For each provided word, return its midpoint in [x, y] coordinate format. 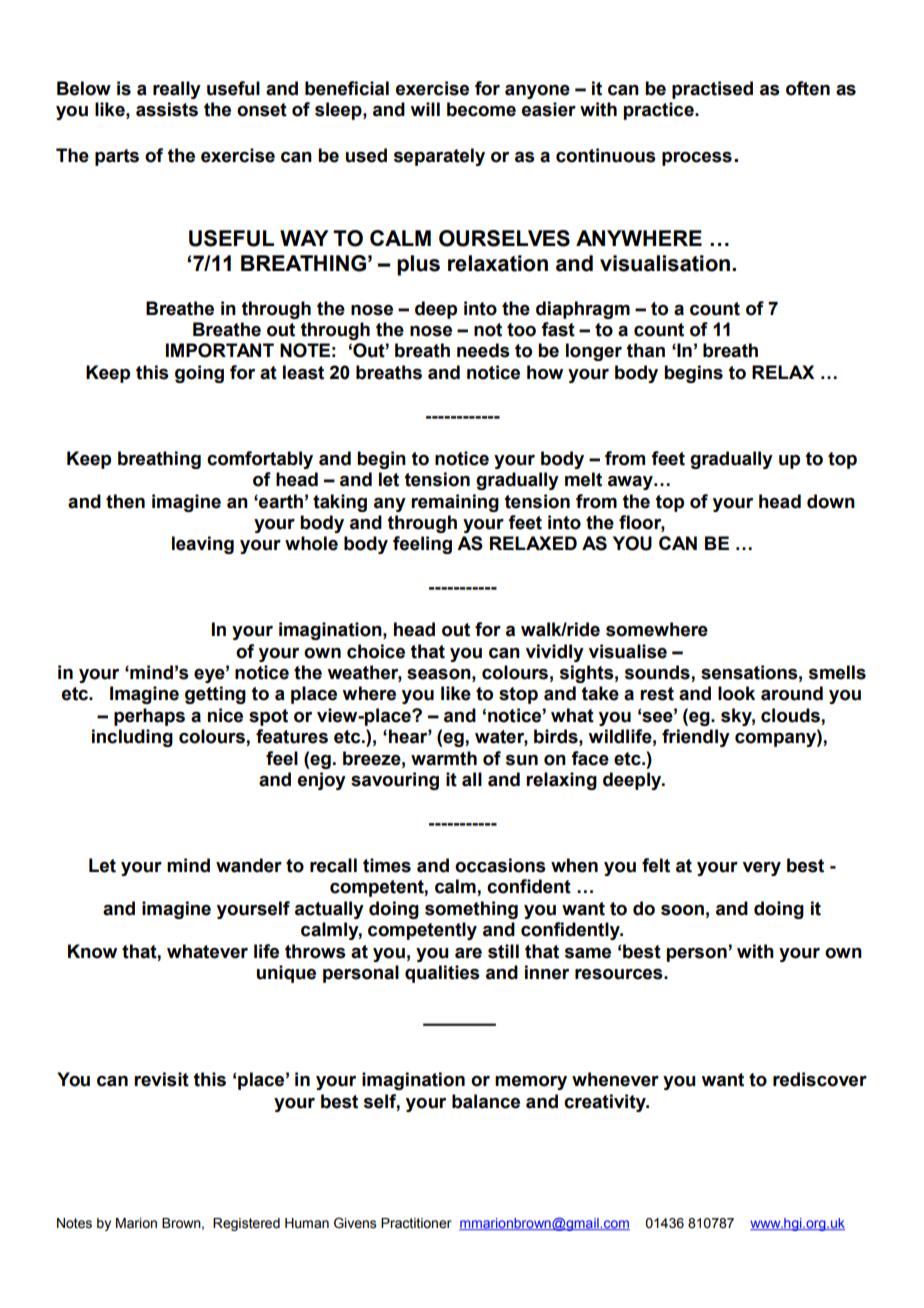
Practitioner [416, 1223]
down [831, 501]
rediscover [820, 1079]
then [125, 501]
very [762, 869]
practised [712, 90]
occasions [500, 865]
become [481, 109]
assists [167, 109]
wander [249, 865]
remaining [455, 503]
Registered [246, 1224]
